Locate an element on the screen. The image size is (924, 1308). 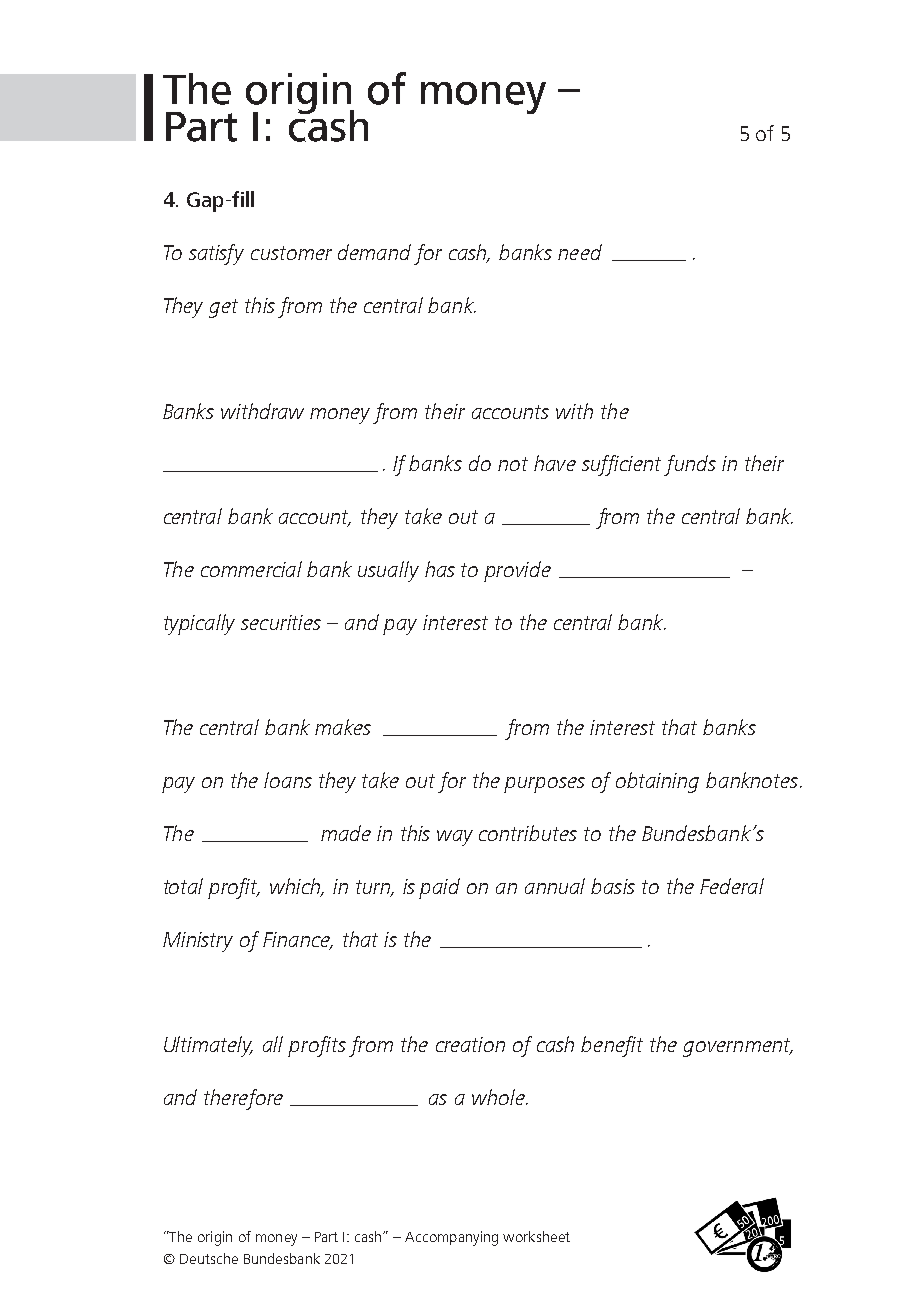
funds is located at coordinates (690, 465).
